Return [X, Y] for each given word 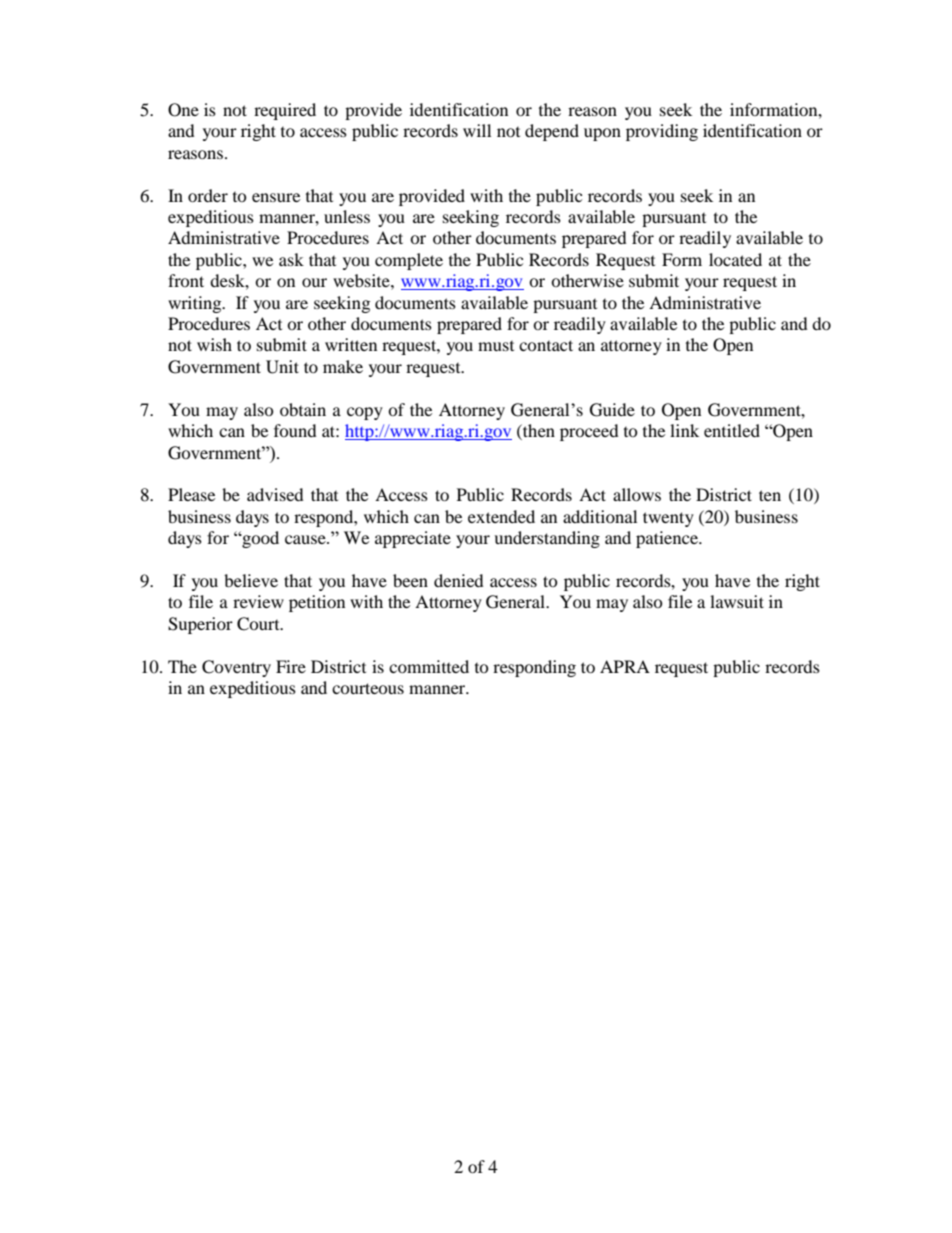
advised [275, 494]
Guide [612, 410]
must [496, 346]
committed [429, 666]
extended [501, 516]
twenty [668, 519]
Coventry [236, 668]
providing [662, 132]
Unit [282, 367]
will [477, 130]
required [285, 111]
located [735, 259]
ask [291, 259]
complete [409, 261]
